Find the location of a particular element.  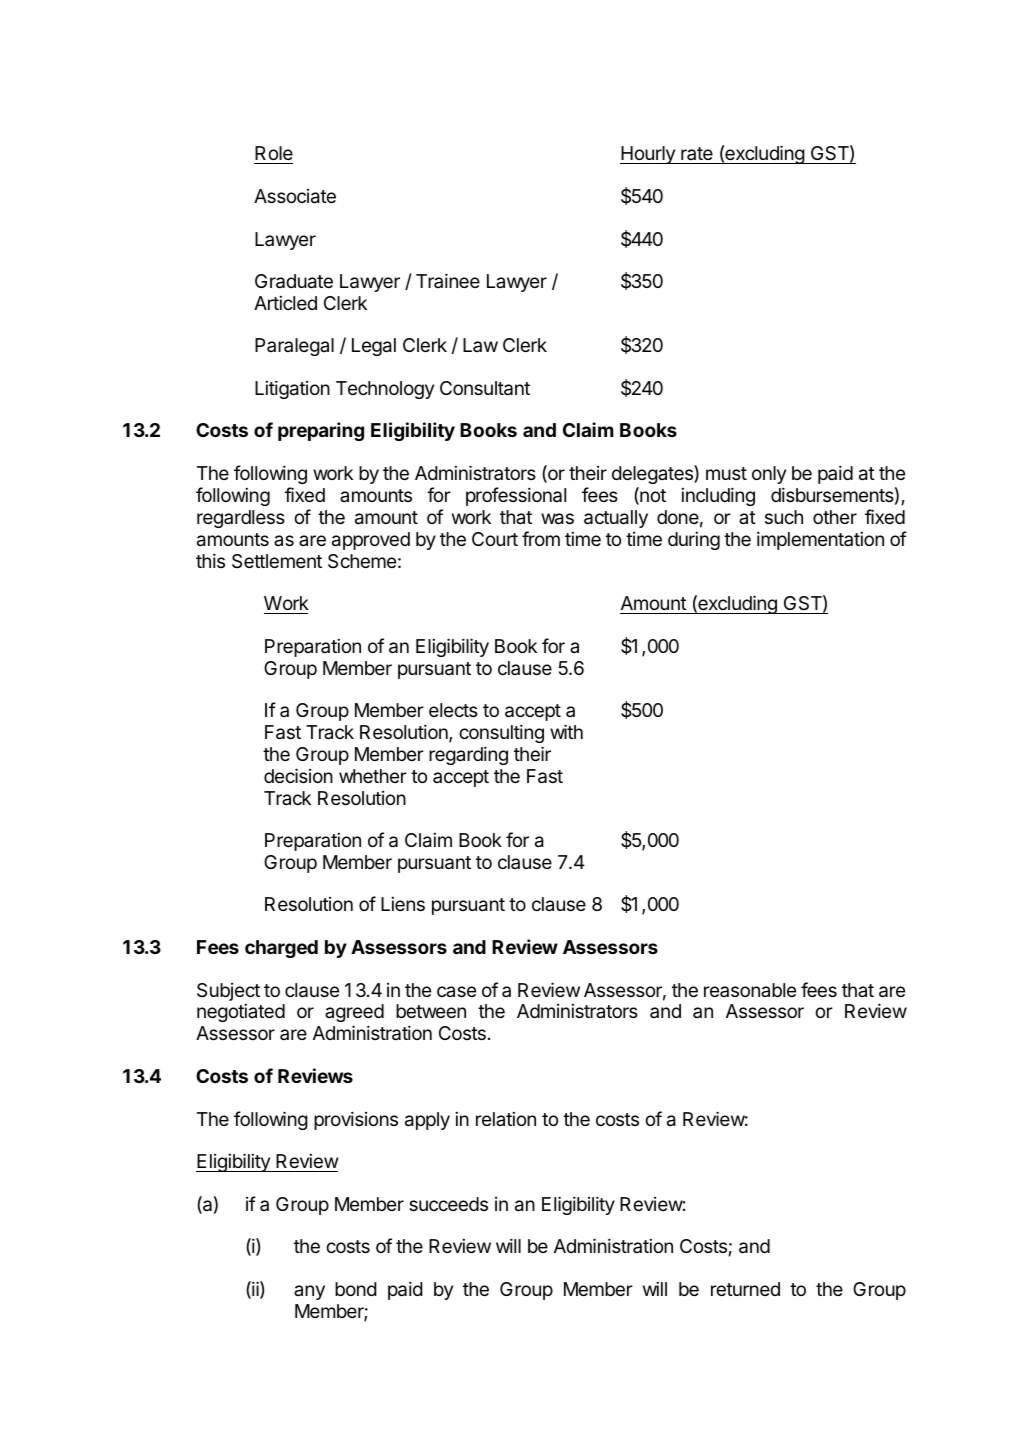

decision is located at coordinates (298, 775).
